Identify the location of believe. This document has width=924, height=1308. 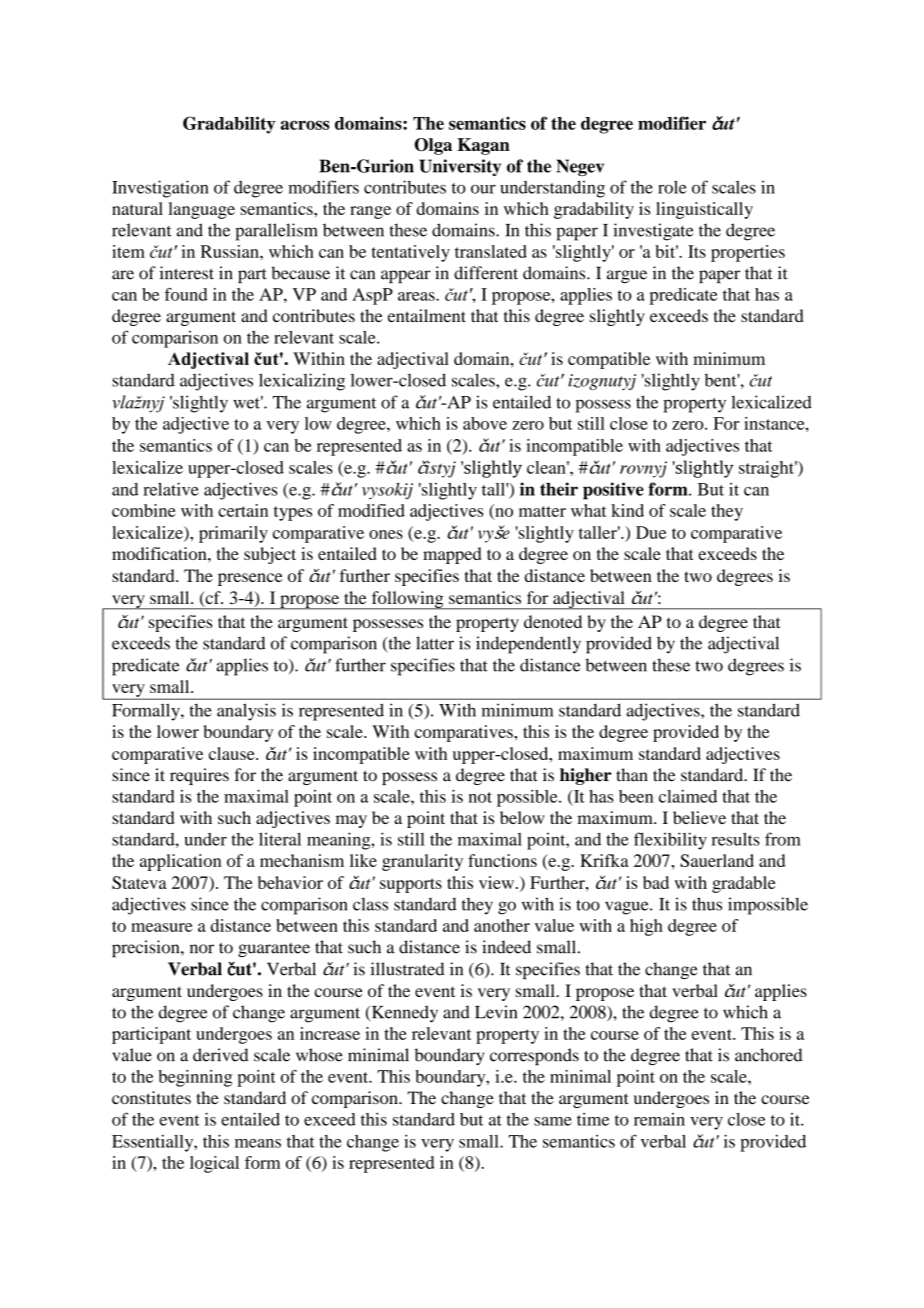
(699, 817).
